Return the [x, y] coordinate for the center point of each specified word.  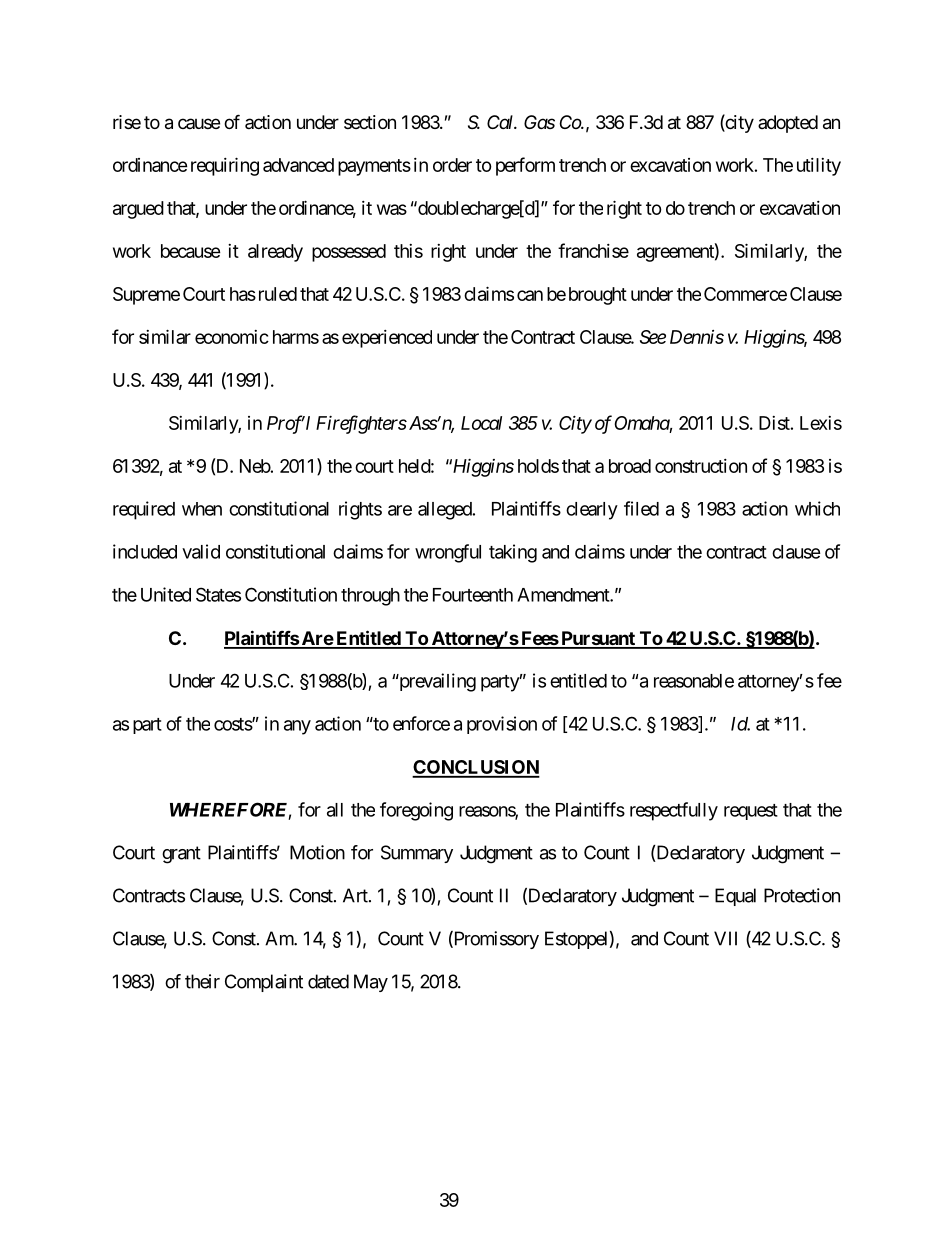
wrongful [448, 553]
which [817, 508]
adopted [788, 124]
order [452, 165]
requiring [223, 166]
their [202, 981]
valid [201, 551]
